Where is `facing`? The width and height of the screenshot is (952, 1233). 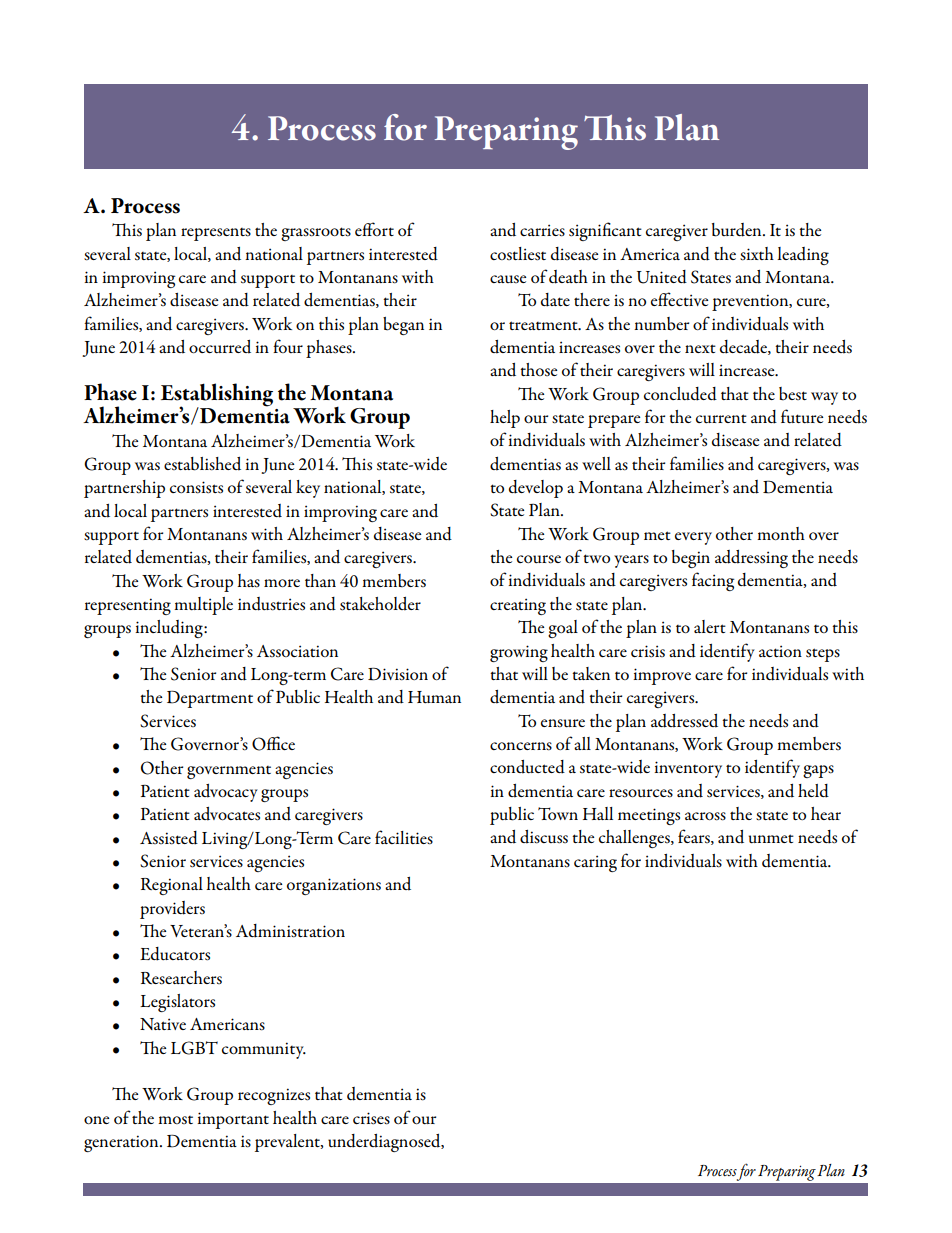 facing is located at coordinates (713, 581).
